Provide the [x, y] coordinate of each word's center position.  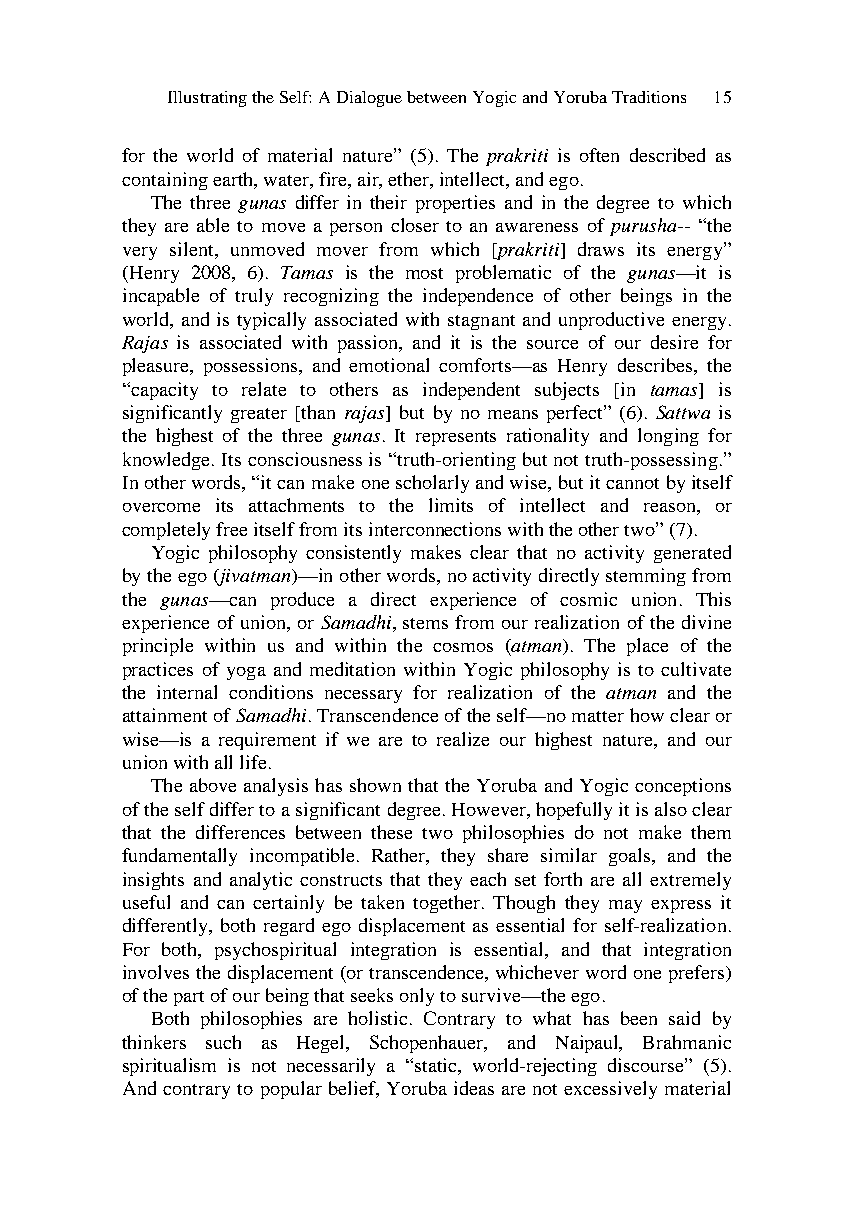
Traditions [649, 97]
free [231, 529]
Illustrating [207, 99]
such [223, 1042]
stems [425, 623]
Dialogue [369, 99]
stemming [646, 577]
